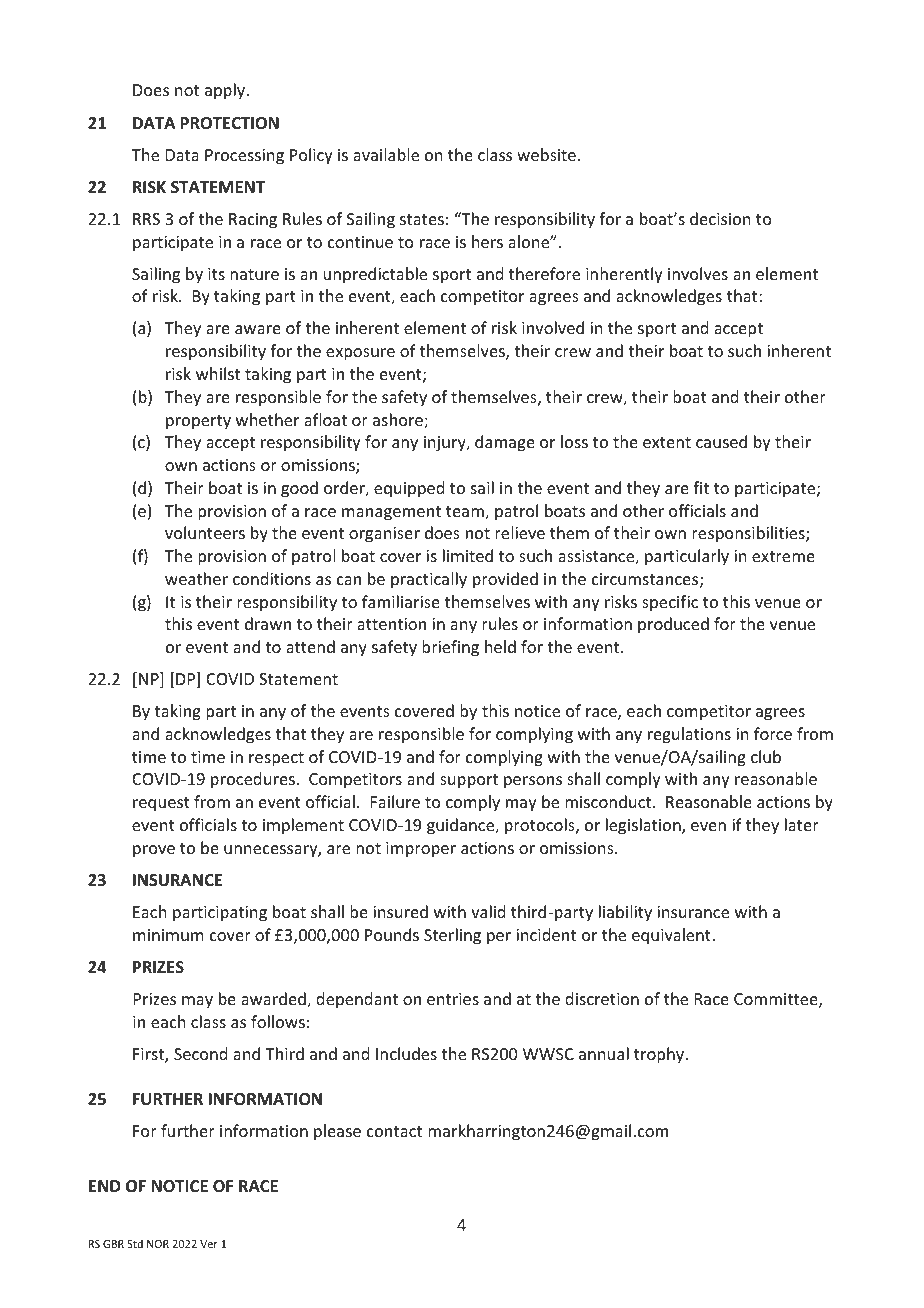 The image size is (924, 1308). What do you see at coordinates (386, 154) in the screenshot?
I see `available` at bounding box center [386, 154].
